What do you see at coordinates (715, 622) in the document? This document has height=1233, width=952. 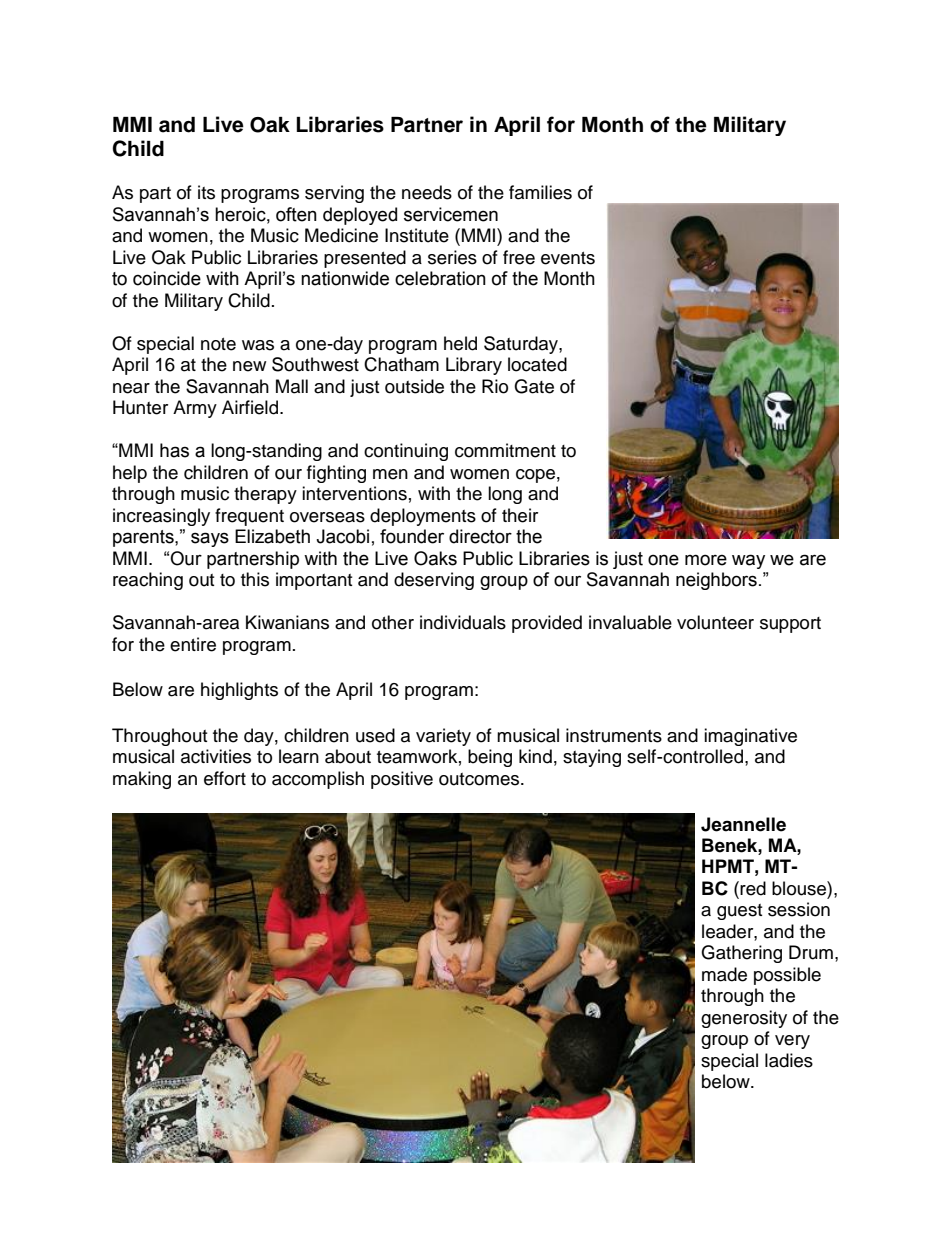 I see `volunteer` at bounding box center [715, 622].
